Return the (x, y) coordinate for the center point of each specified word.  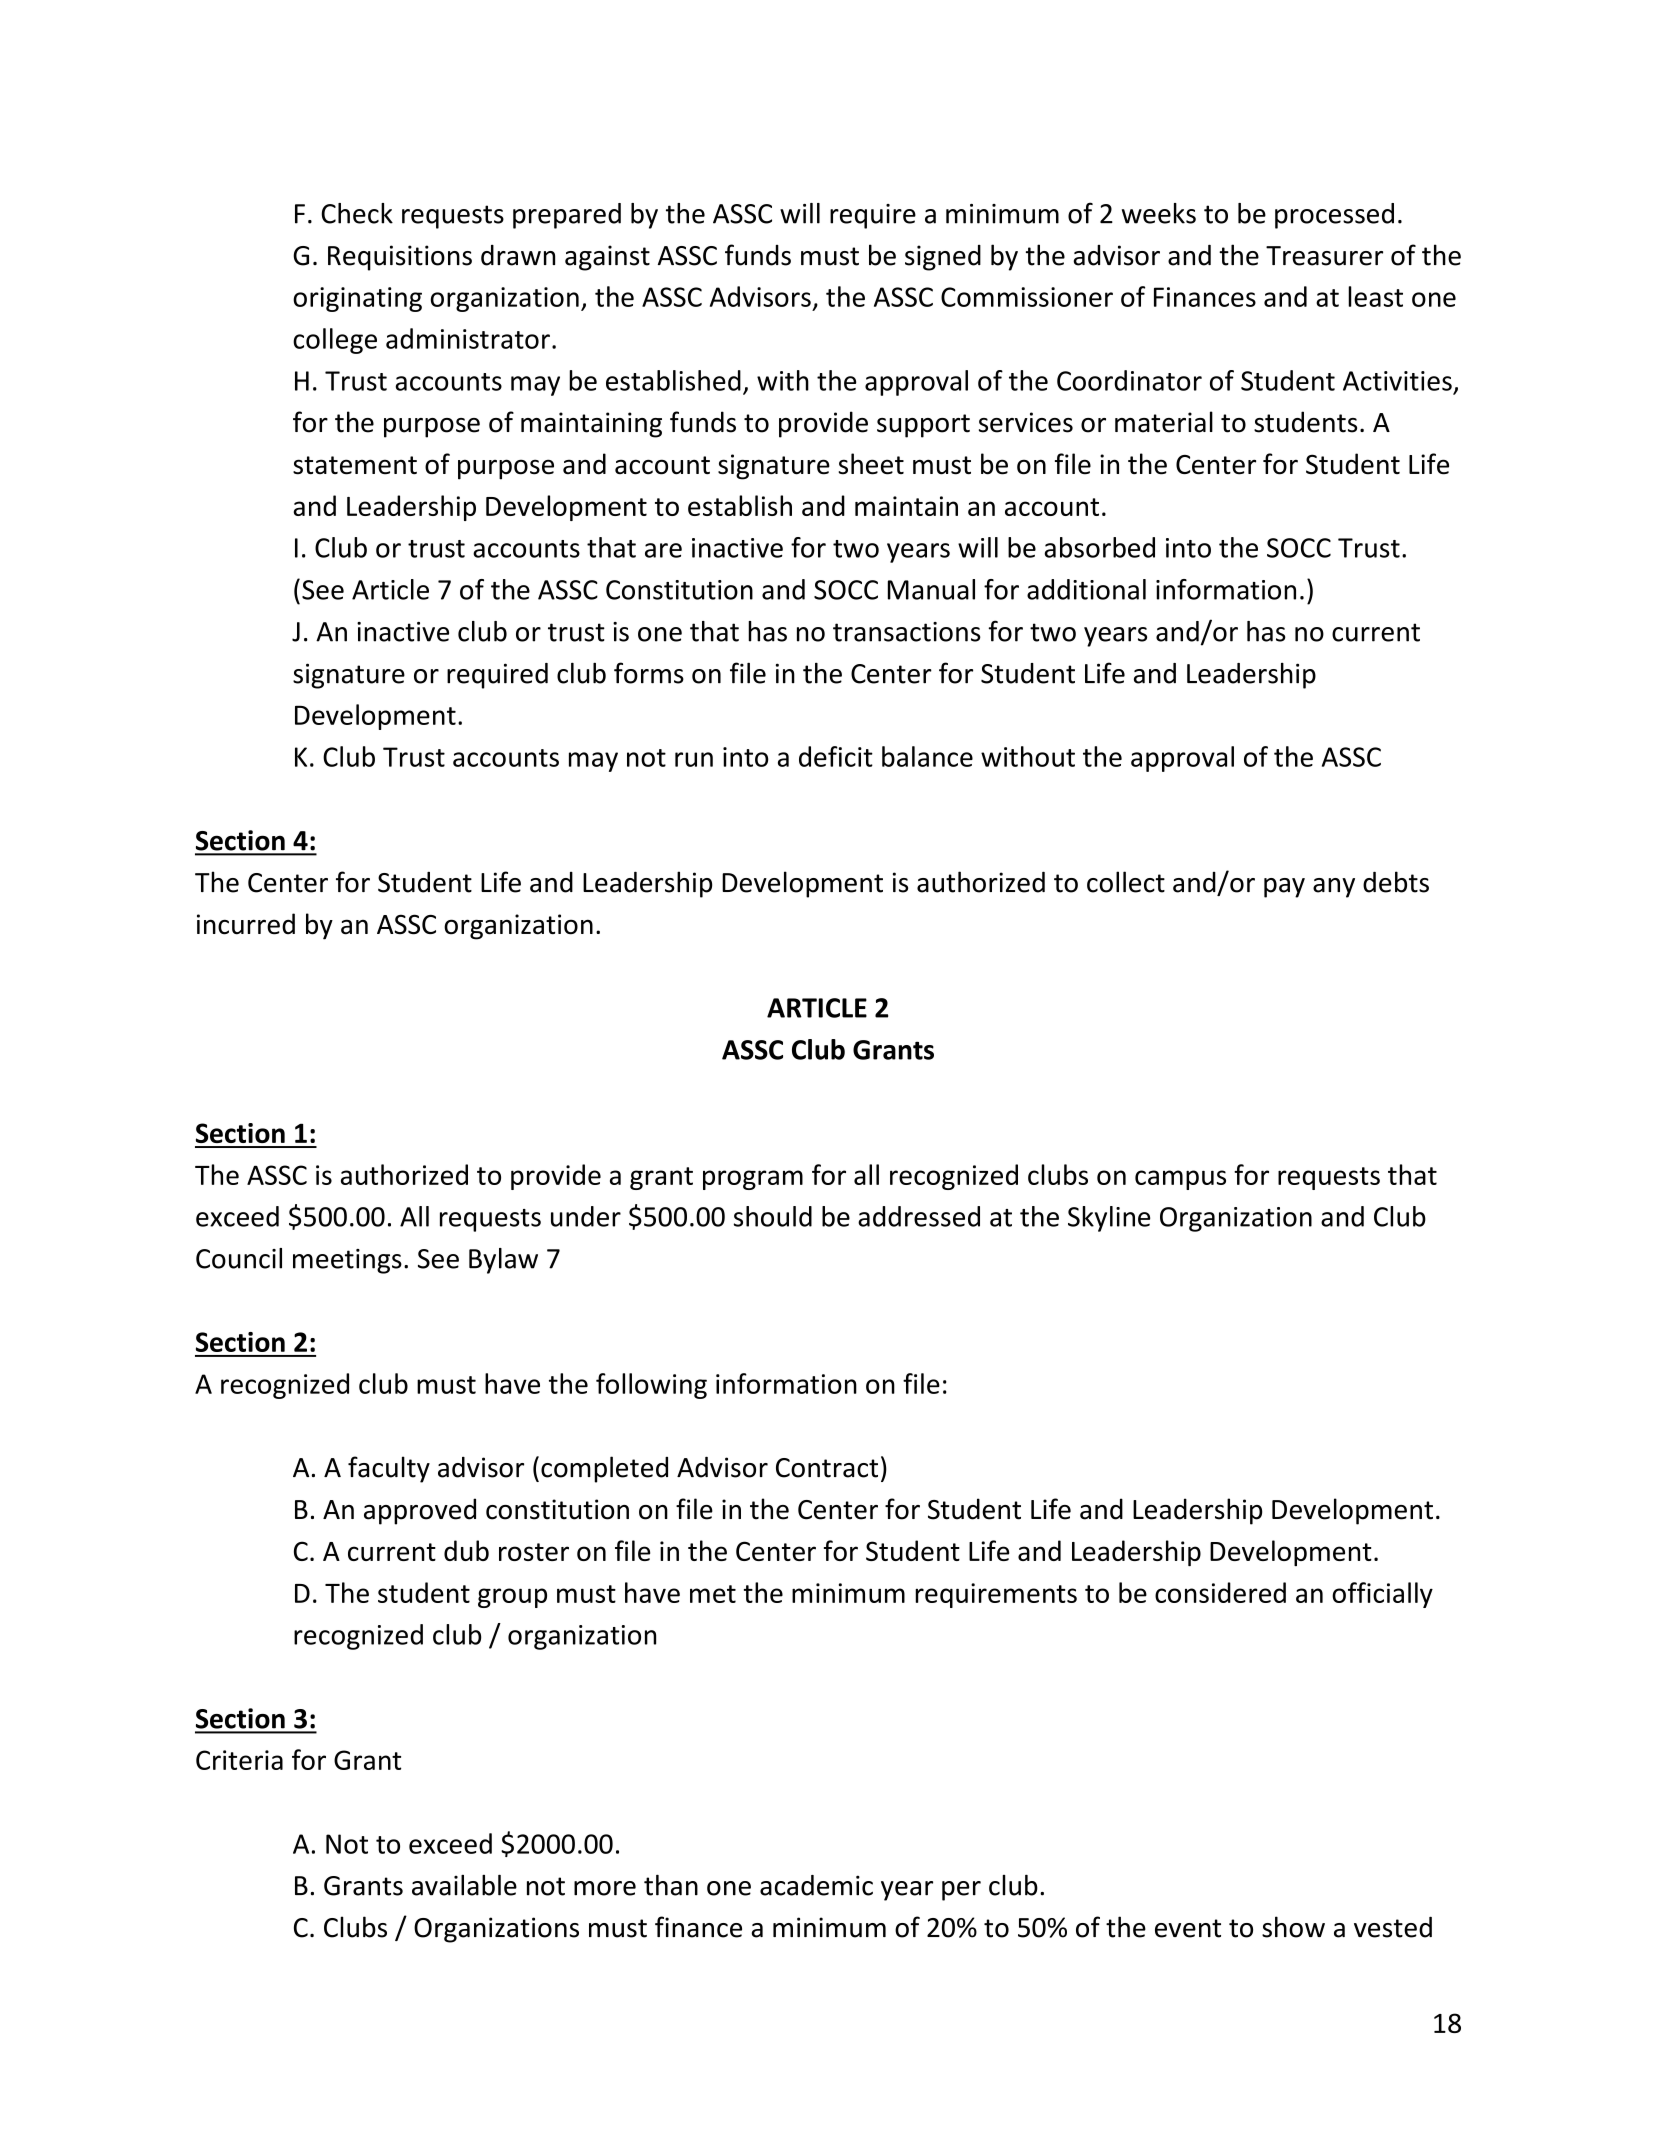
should (773, 1216)
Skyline (1109, 1219)
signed (943, 258)
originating (357, 299)
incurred (246, 924)
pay (1284, 888)
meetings (347, 1261)
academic (816, 1885)
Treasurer (1324, 256)
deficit (836, 756)
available (464, 1885)
